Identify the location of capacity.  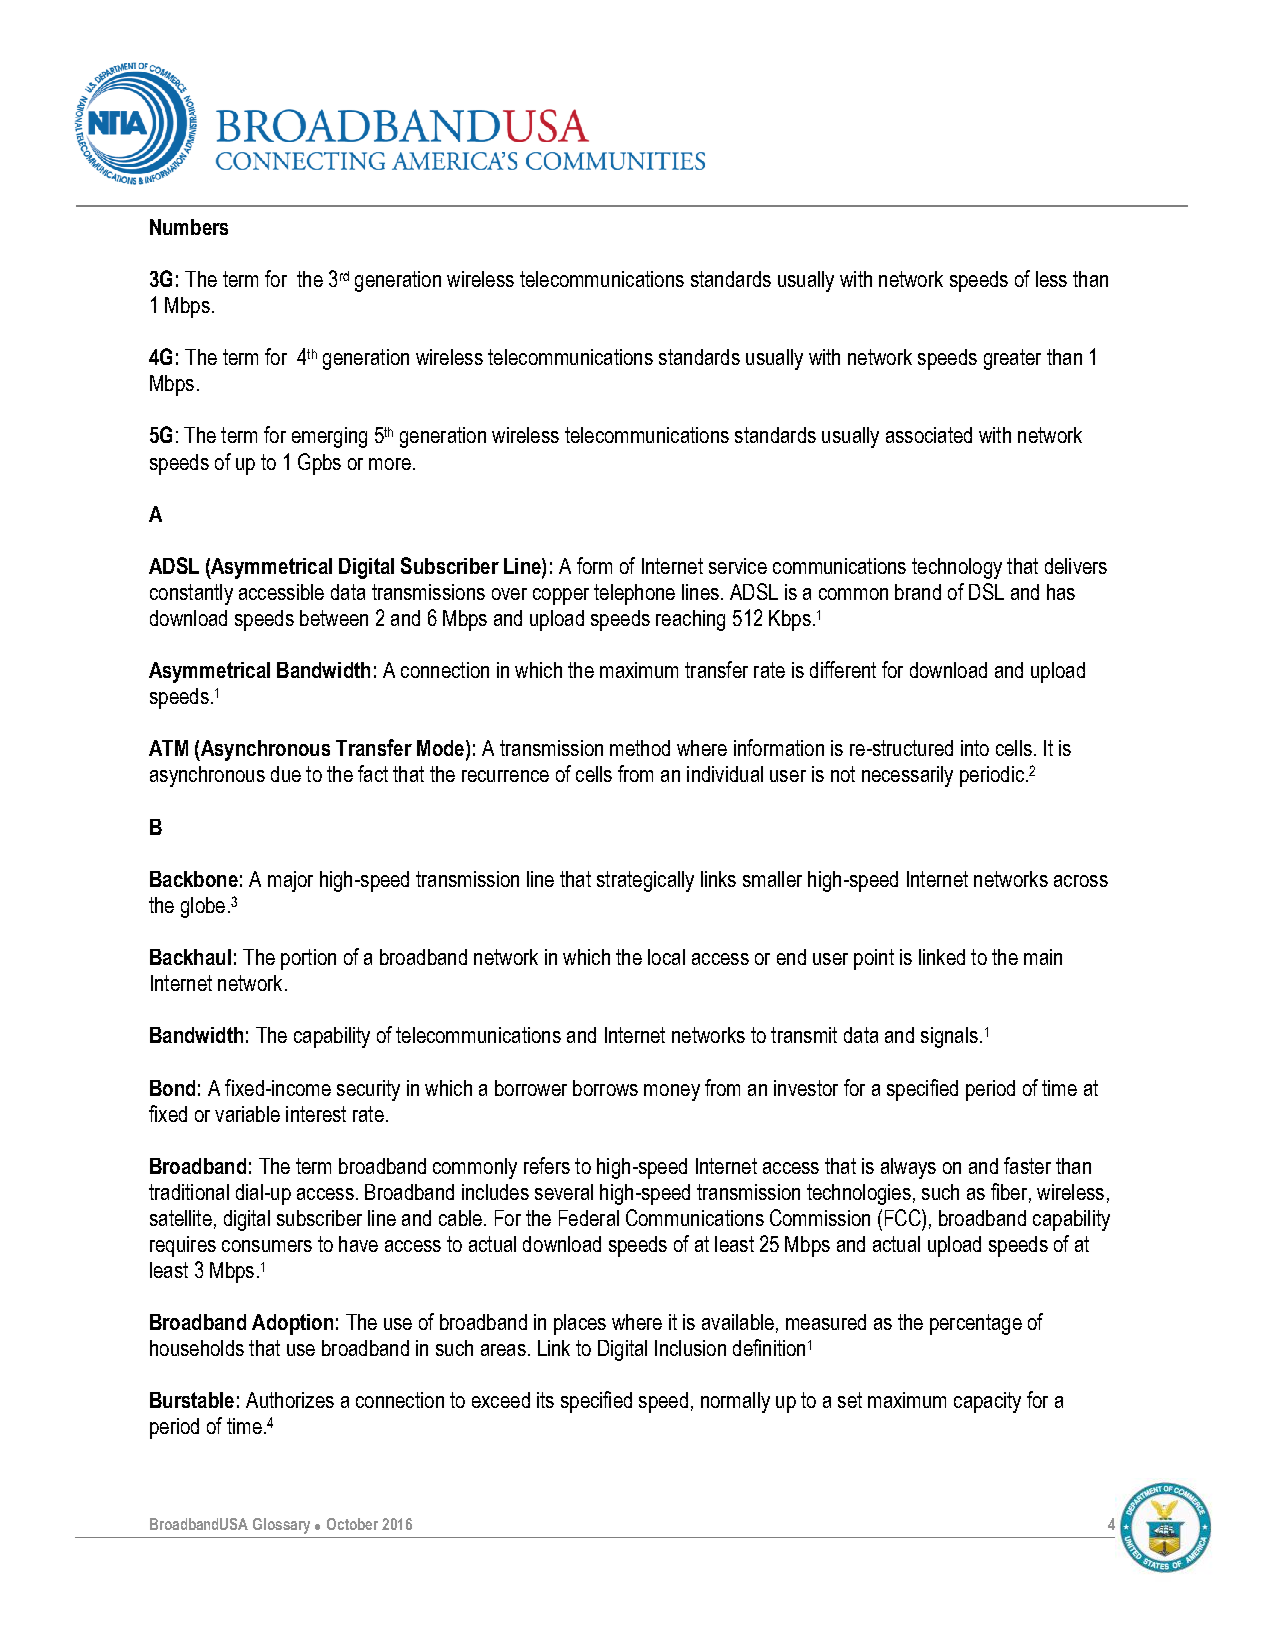
(987, 1402).
